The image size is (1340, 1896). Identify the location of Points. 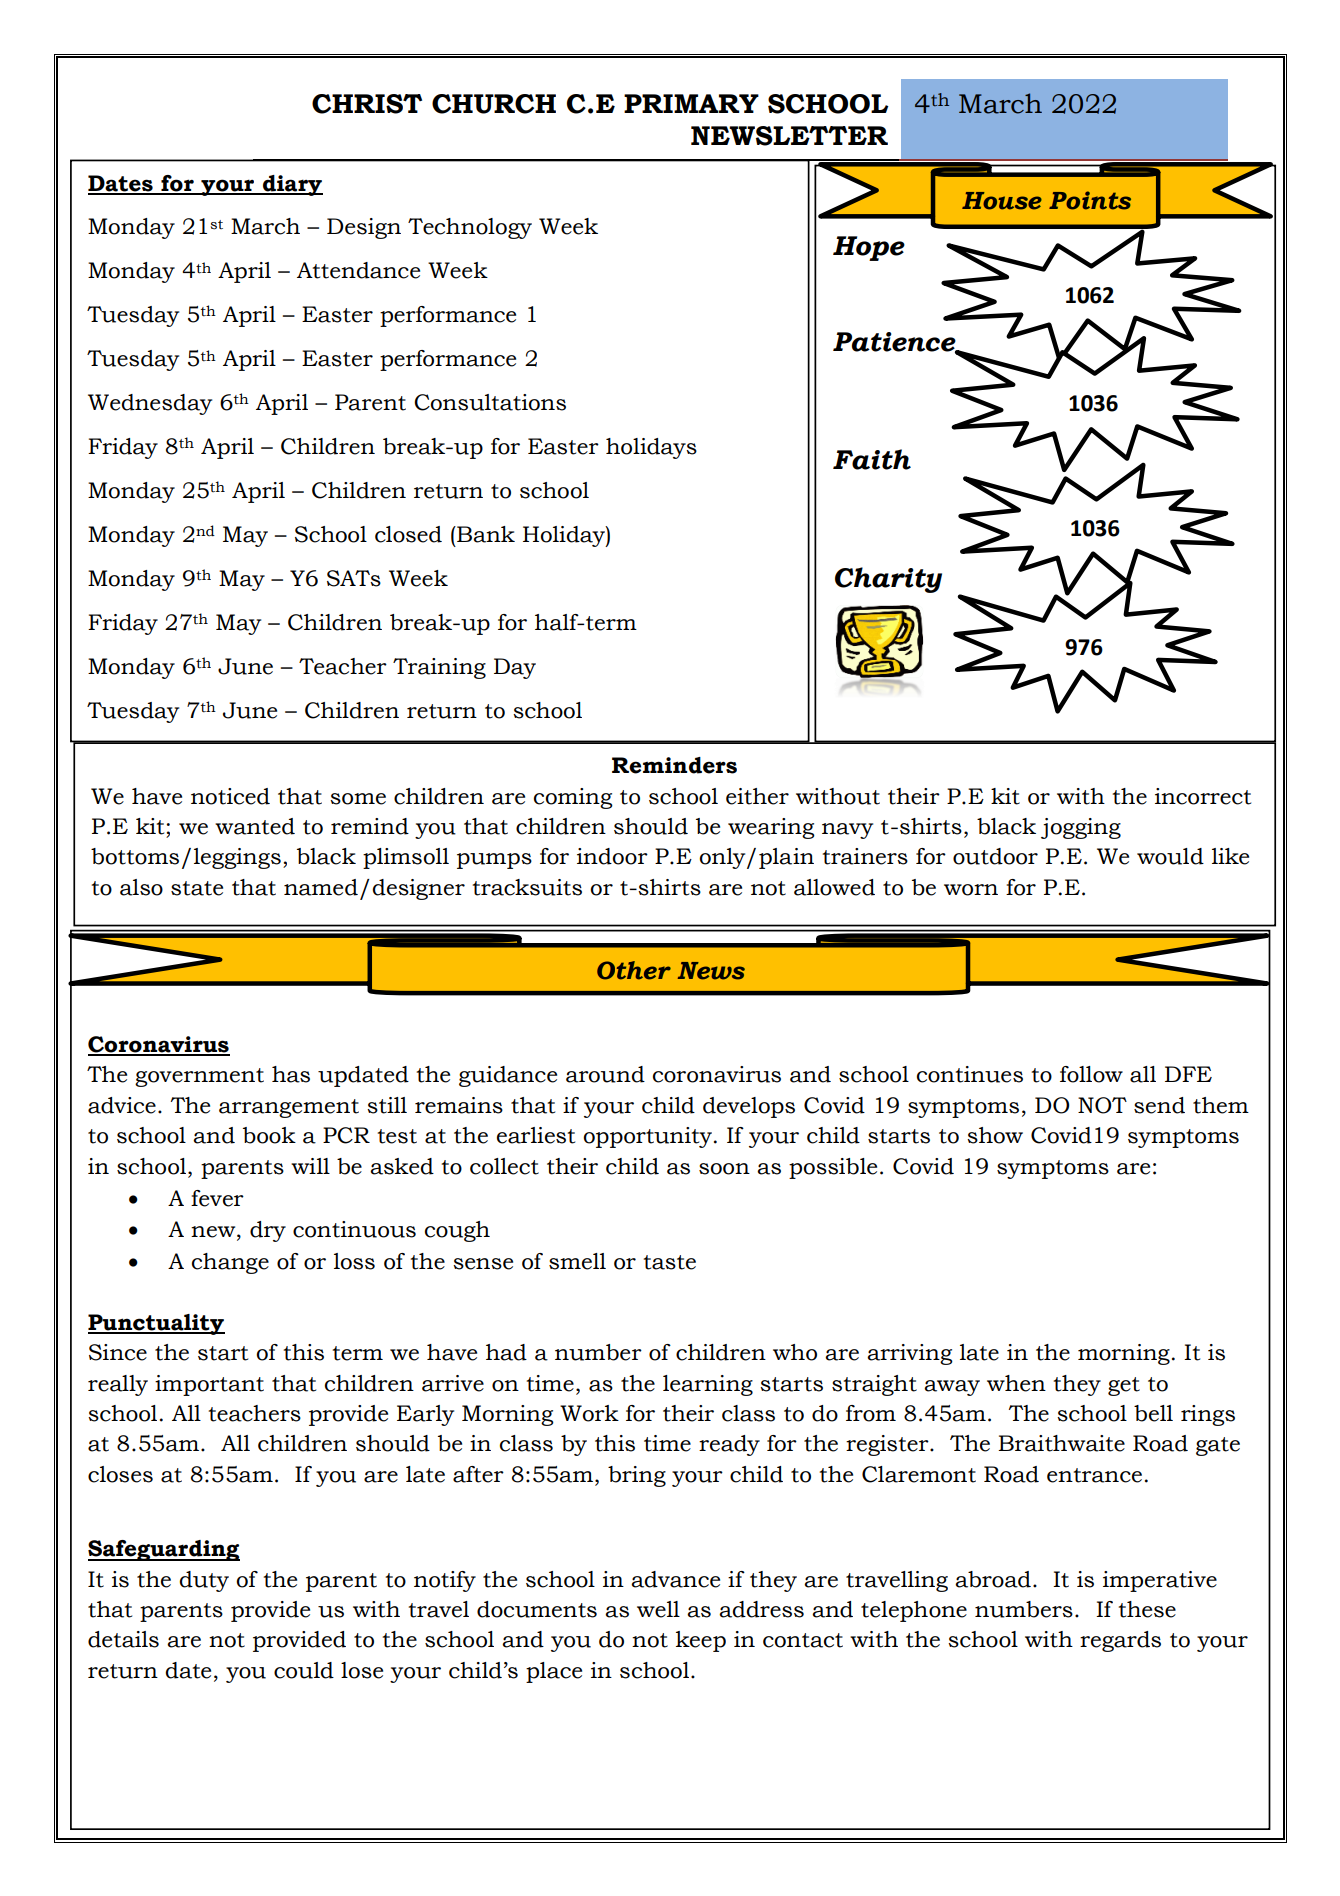
(1090, 200).
